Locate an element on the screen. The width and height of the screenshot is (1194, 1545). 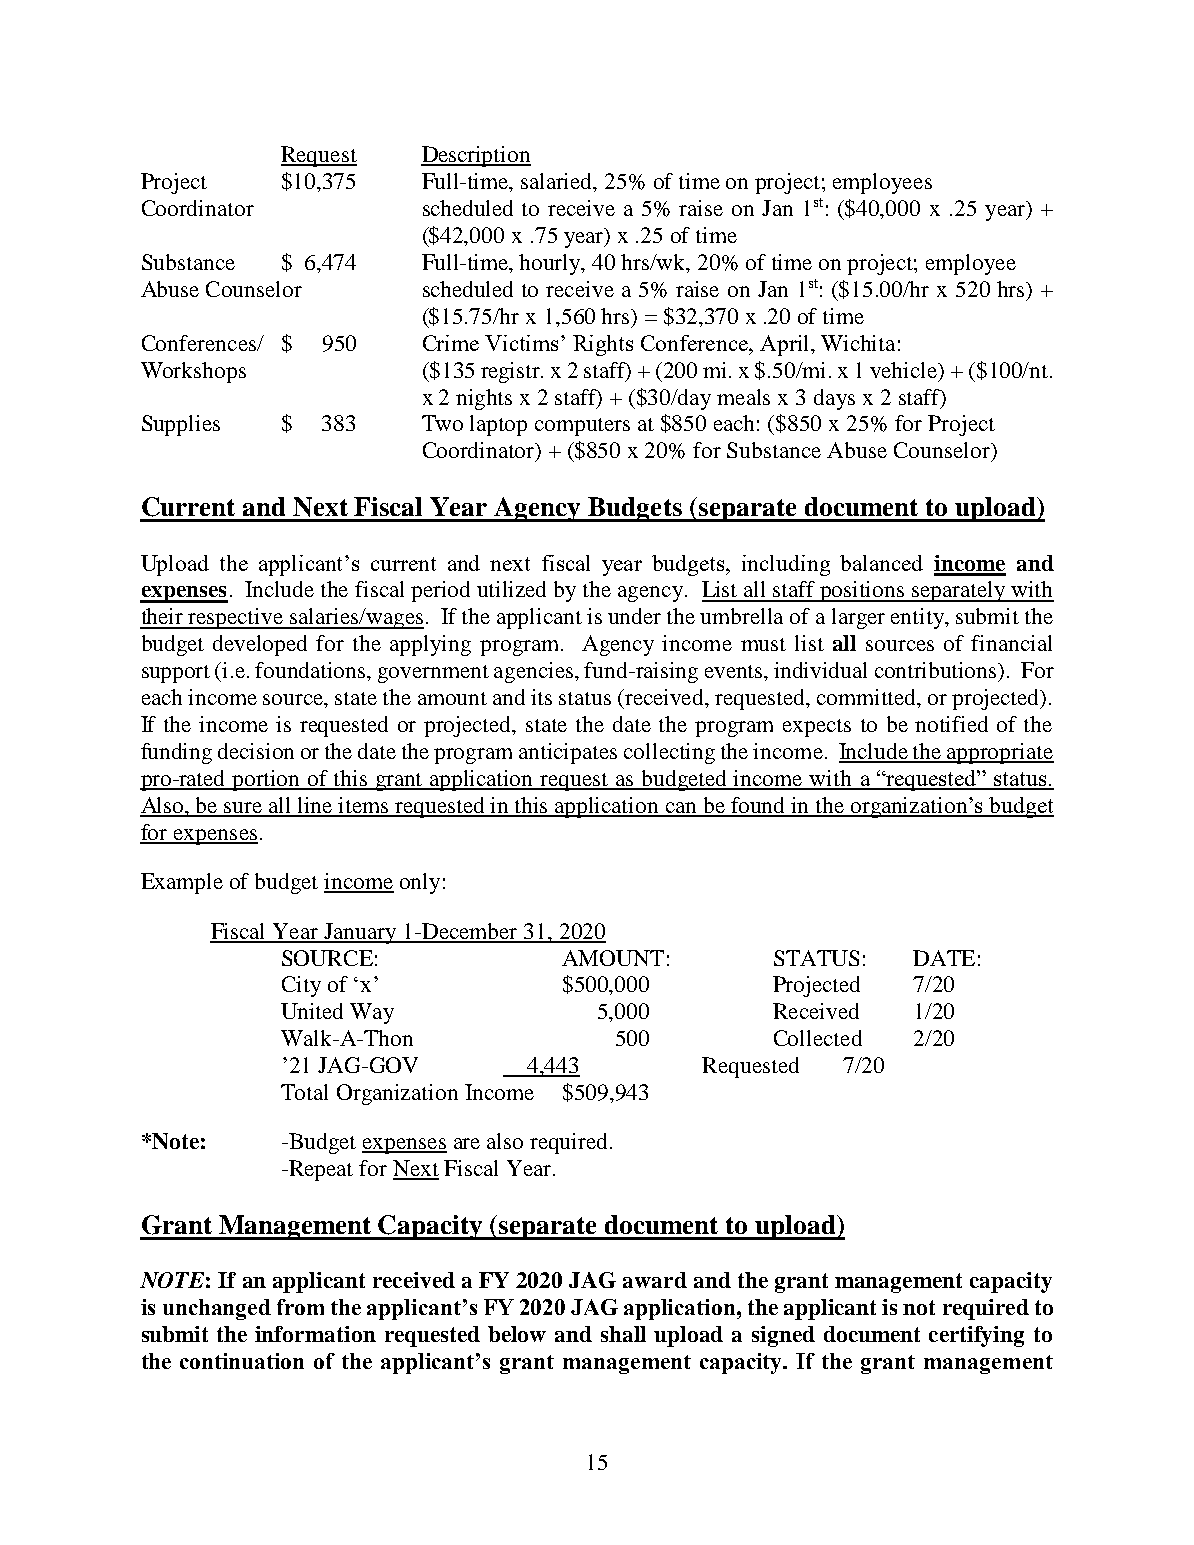
Wichita is located at coordinates (858, 343).
